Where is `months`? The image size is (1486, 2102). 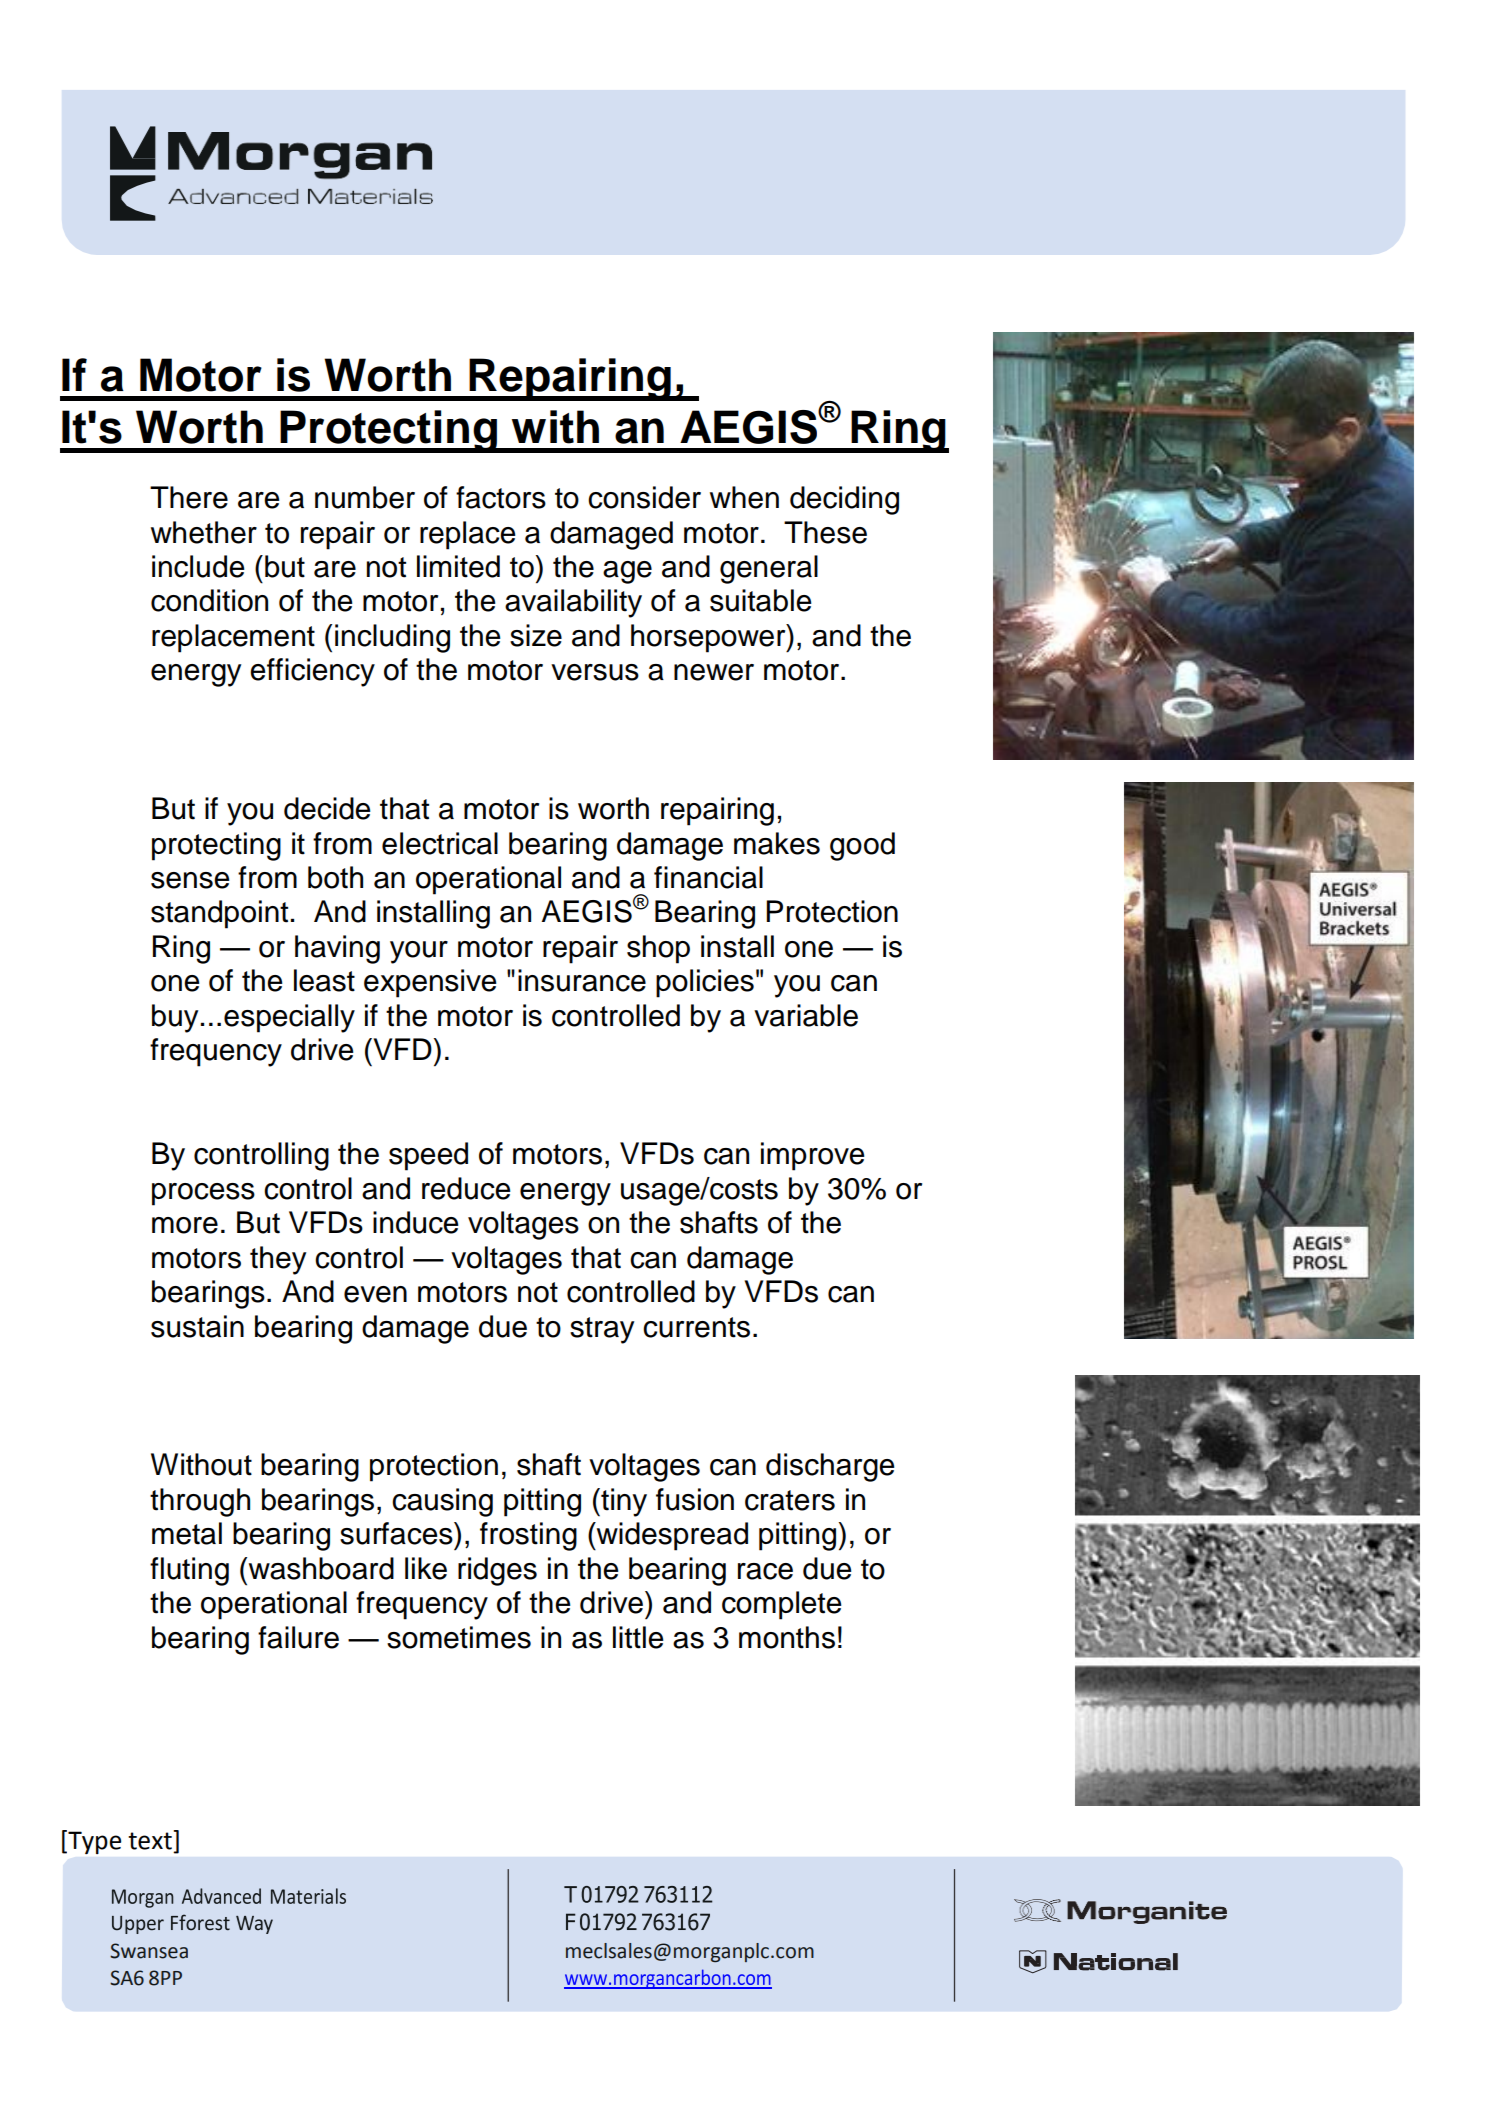 months is located at coordinates (787, 1637).
